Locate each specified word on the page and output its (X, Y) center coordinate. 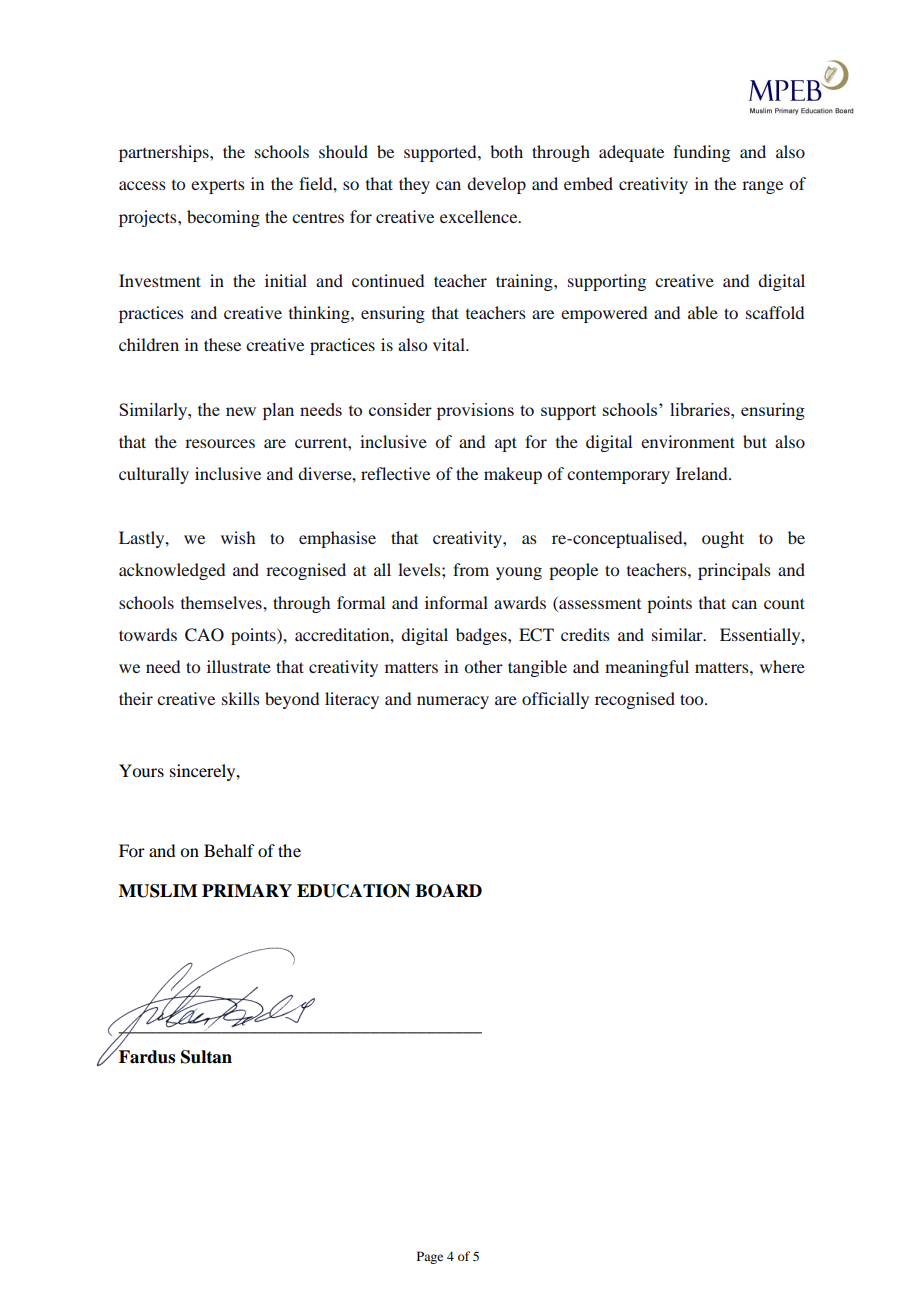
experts (218, 186)
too (693, 699)
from (471, 569)
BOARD (448, 891)
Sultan (206, 1057)
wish (238, 537)
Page (430, 1257)
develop (496, 185)
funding (701, 153)
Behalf (229, 850)
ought (723, 539)
